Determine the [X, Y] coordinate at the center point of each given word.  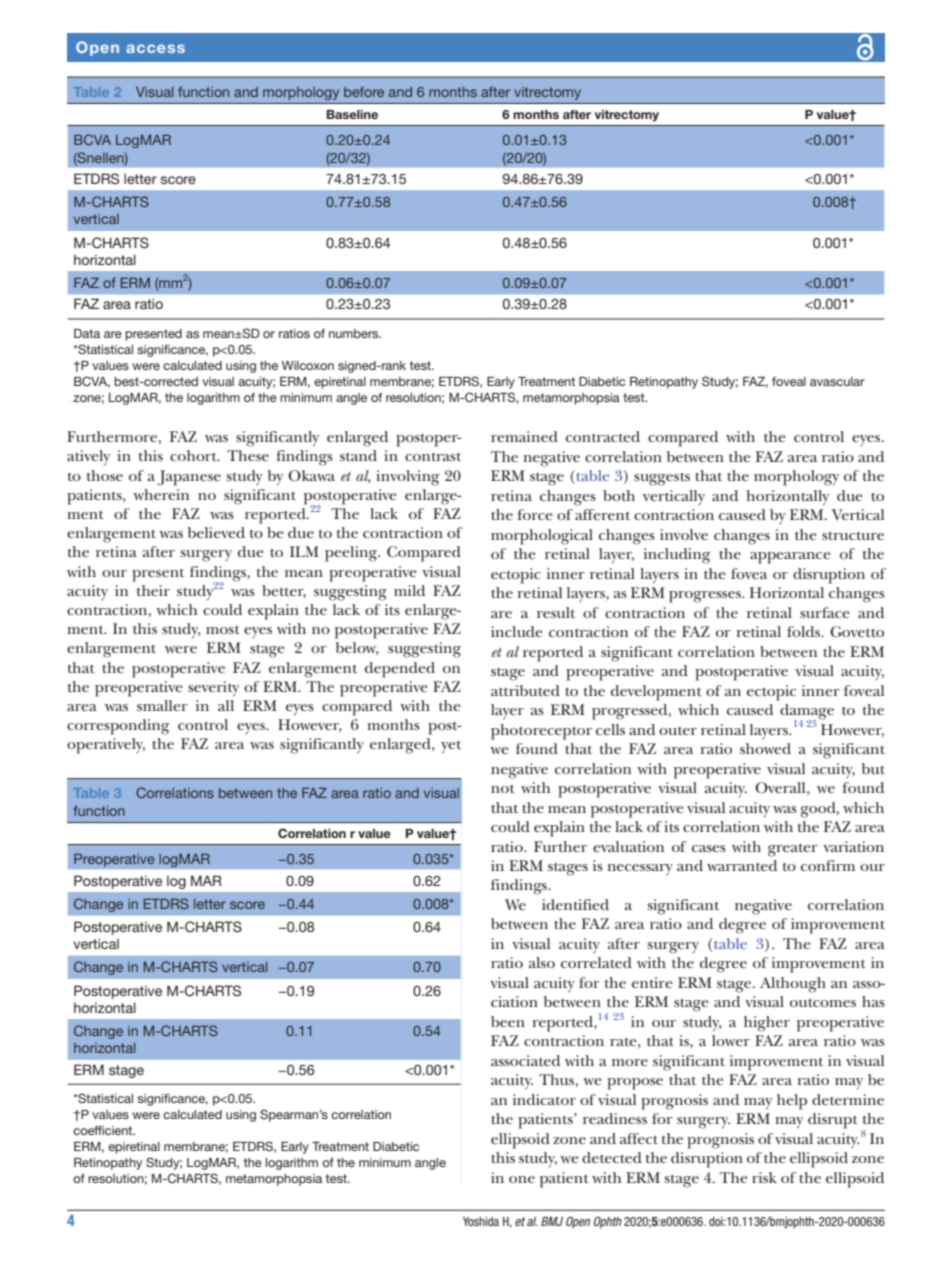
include [517, 631]
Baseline [352, 114]
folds [805, 631]
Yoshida [481, 1221]
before [364, 91]
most [223, 630]
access [155, 48]
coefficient [104, 1130]
